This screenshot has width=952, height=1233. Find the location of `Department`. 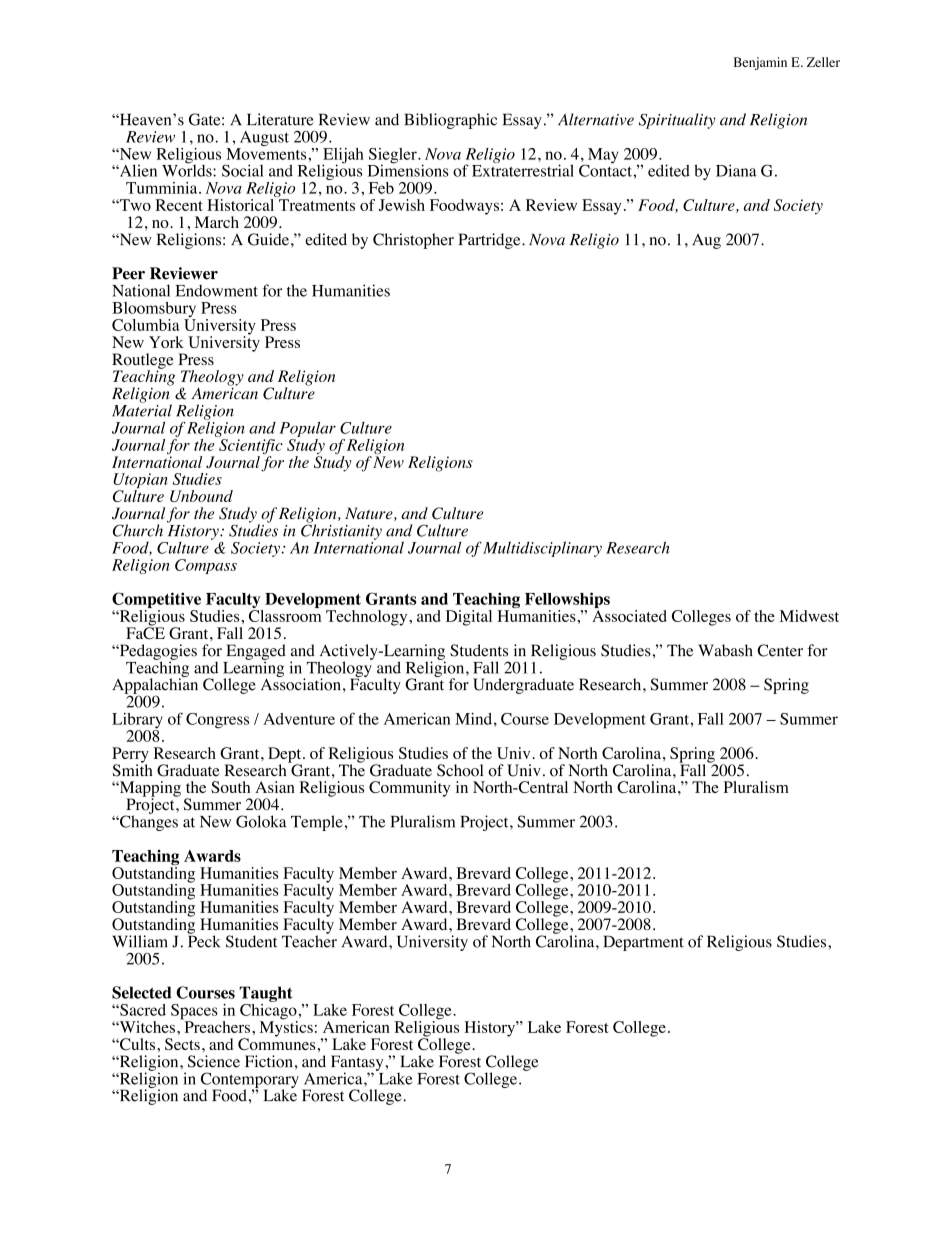

Department is located at coordinates (644, 943).
